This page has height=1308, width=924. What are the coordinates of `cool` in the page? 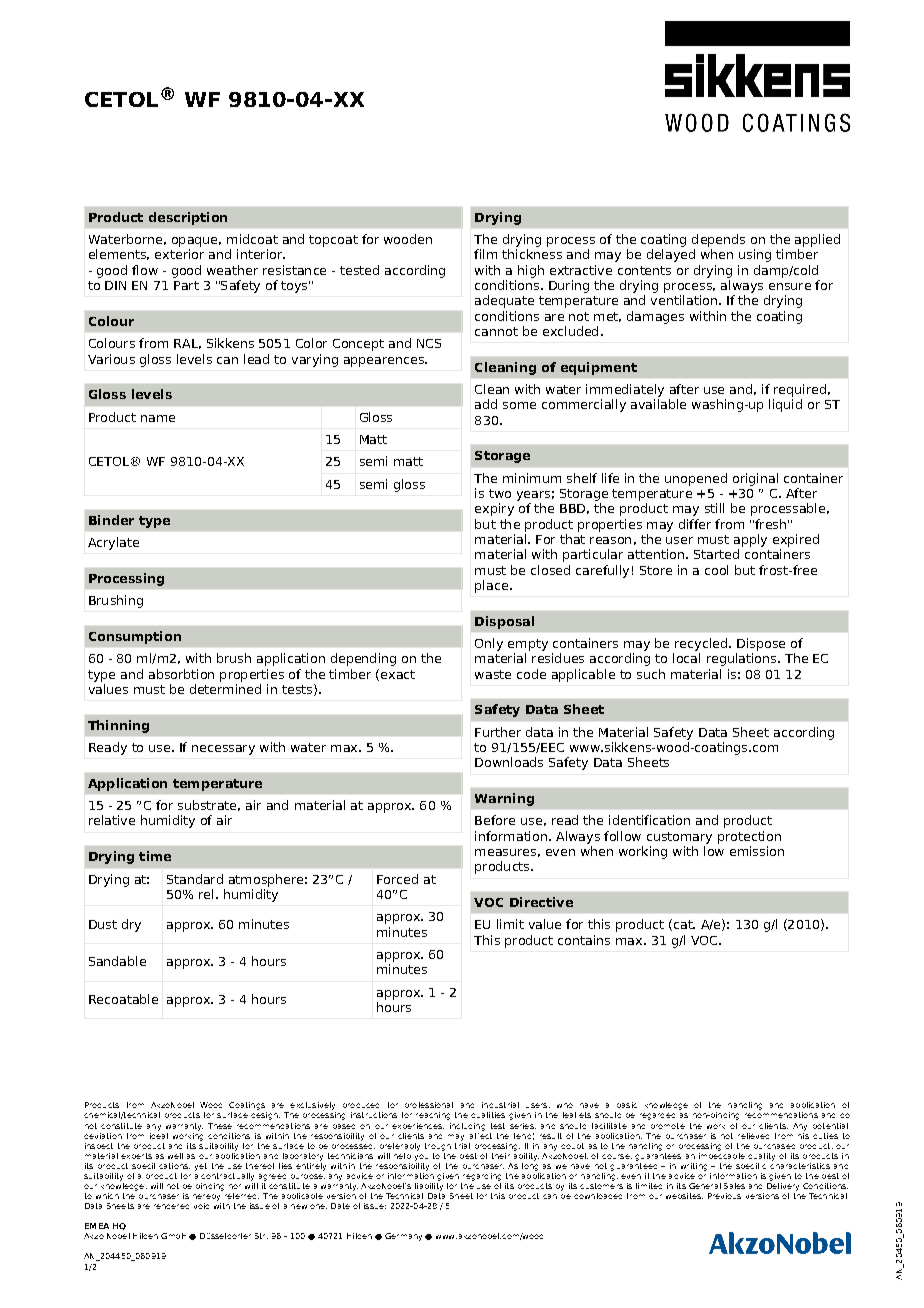 It's located at (716, 570).
